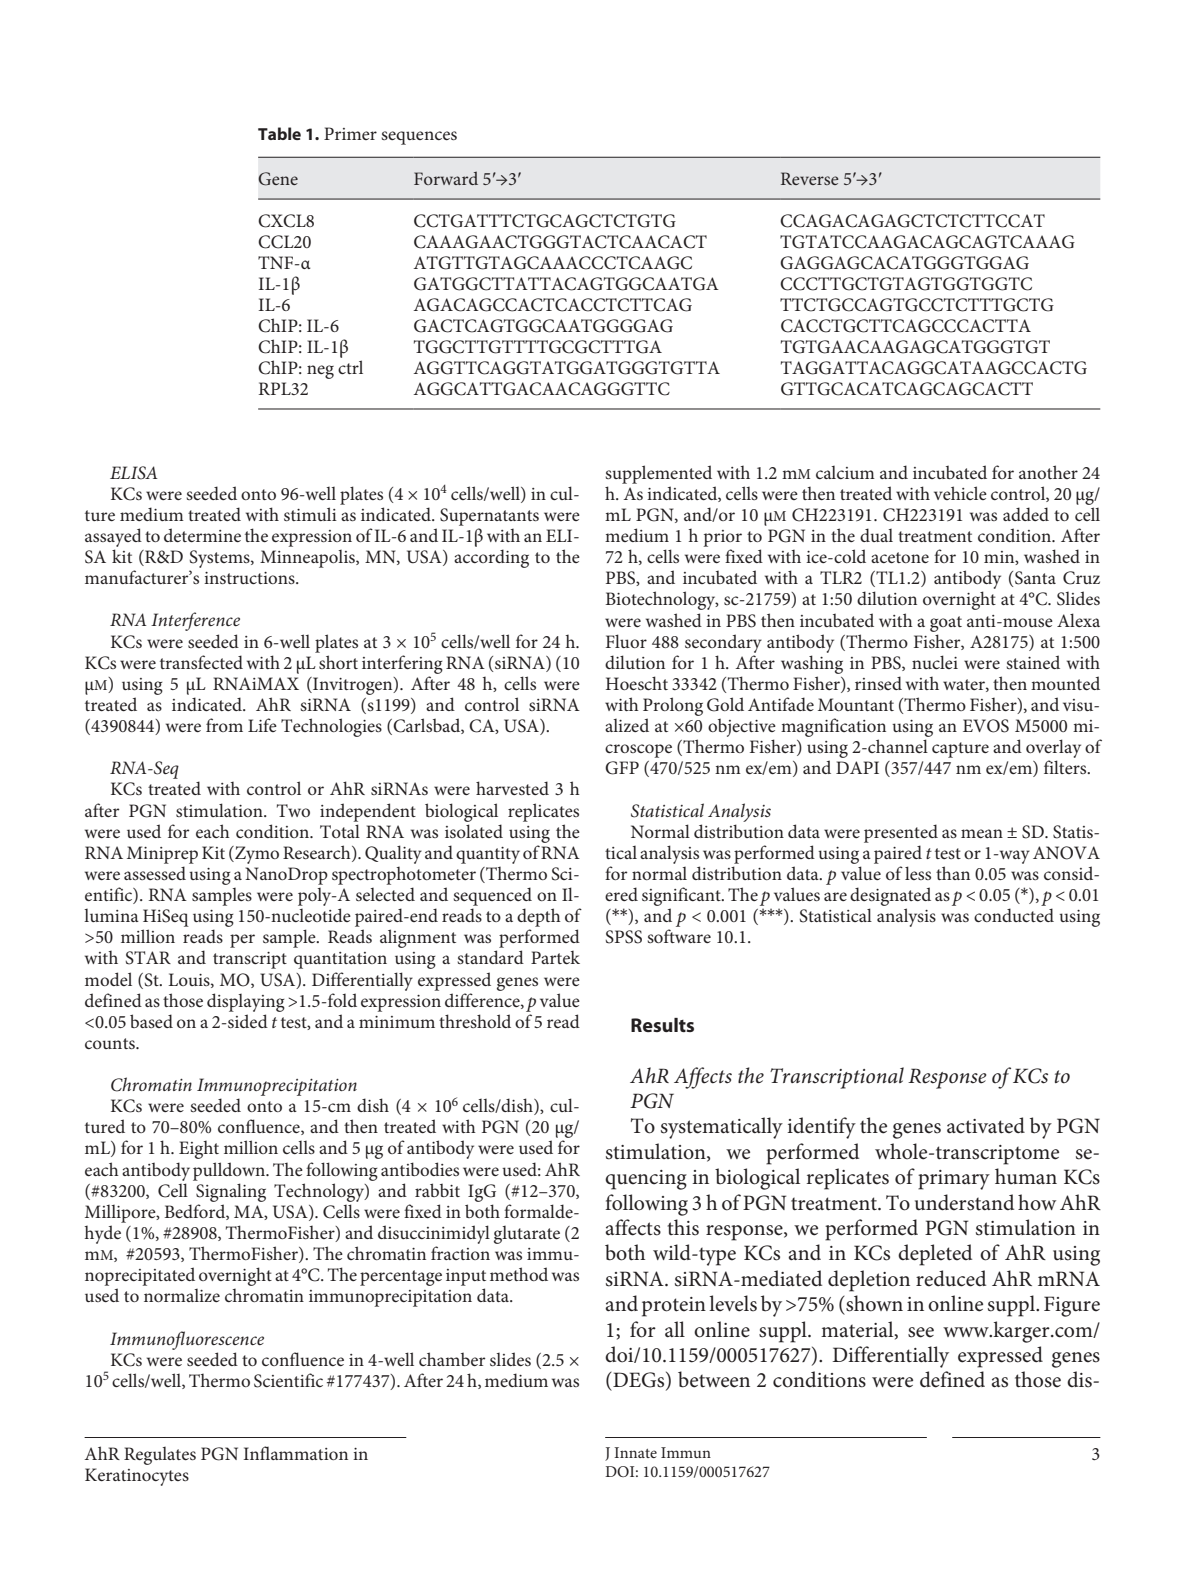 The height and width of the document is (1580, 1185). I want to click on GFP, so click(622, 768).
